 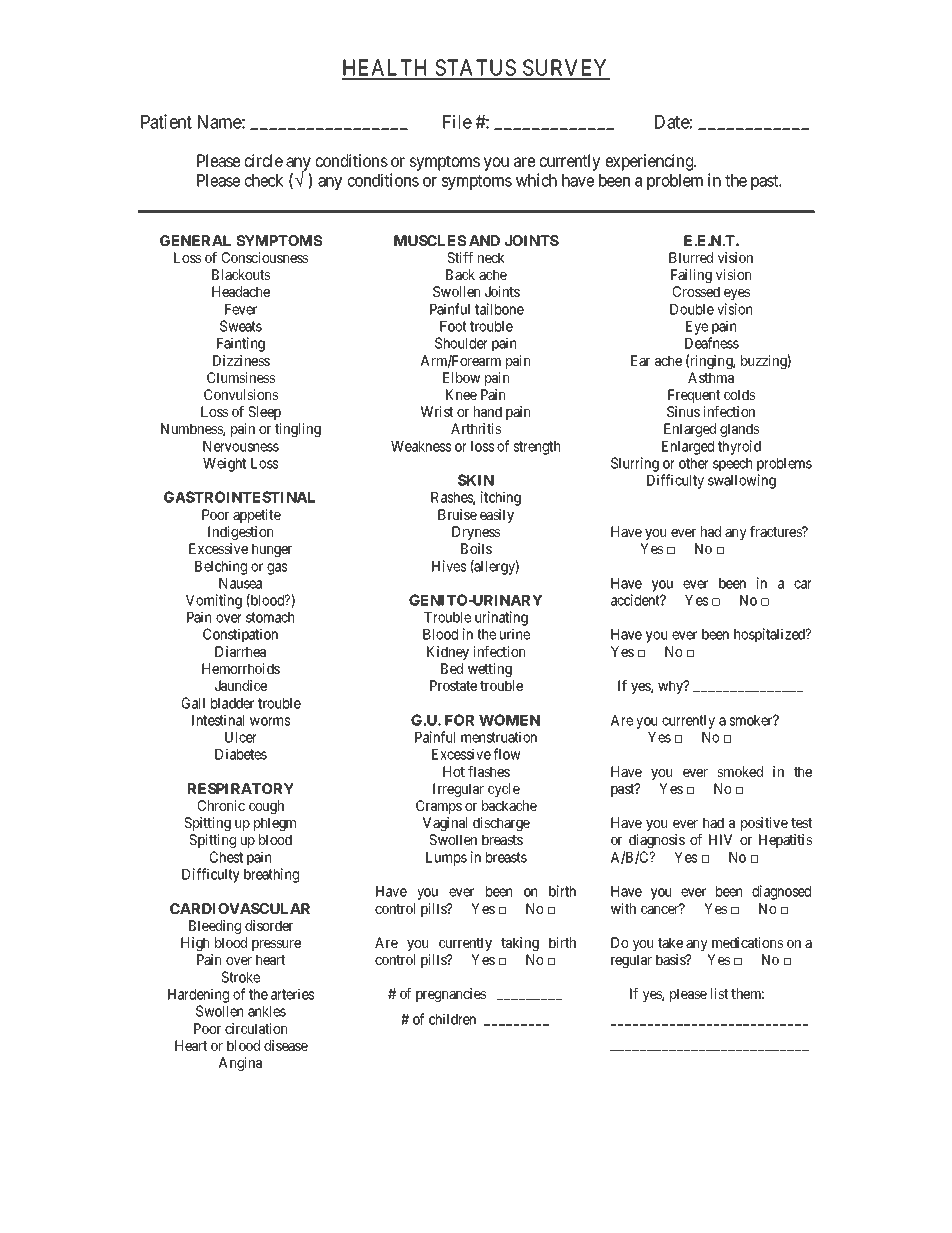 What do you see at coordinates (651, 162) in the screenshot?
I see `experiencing` at bounding box center [651, 162].
